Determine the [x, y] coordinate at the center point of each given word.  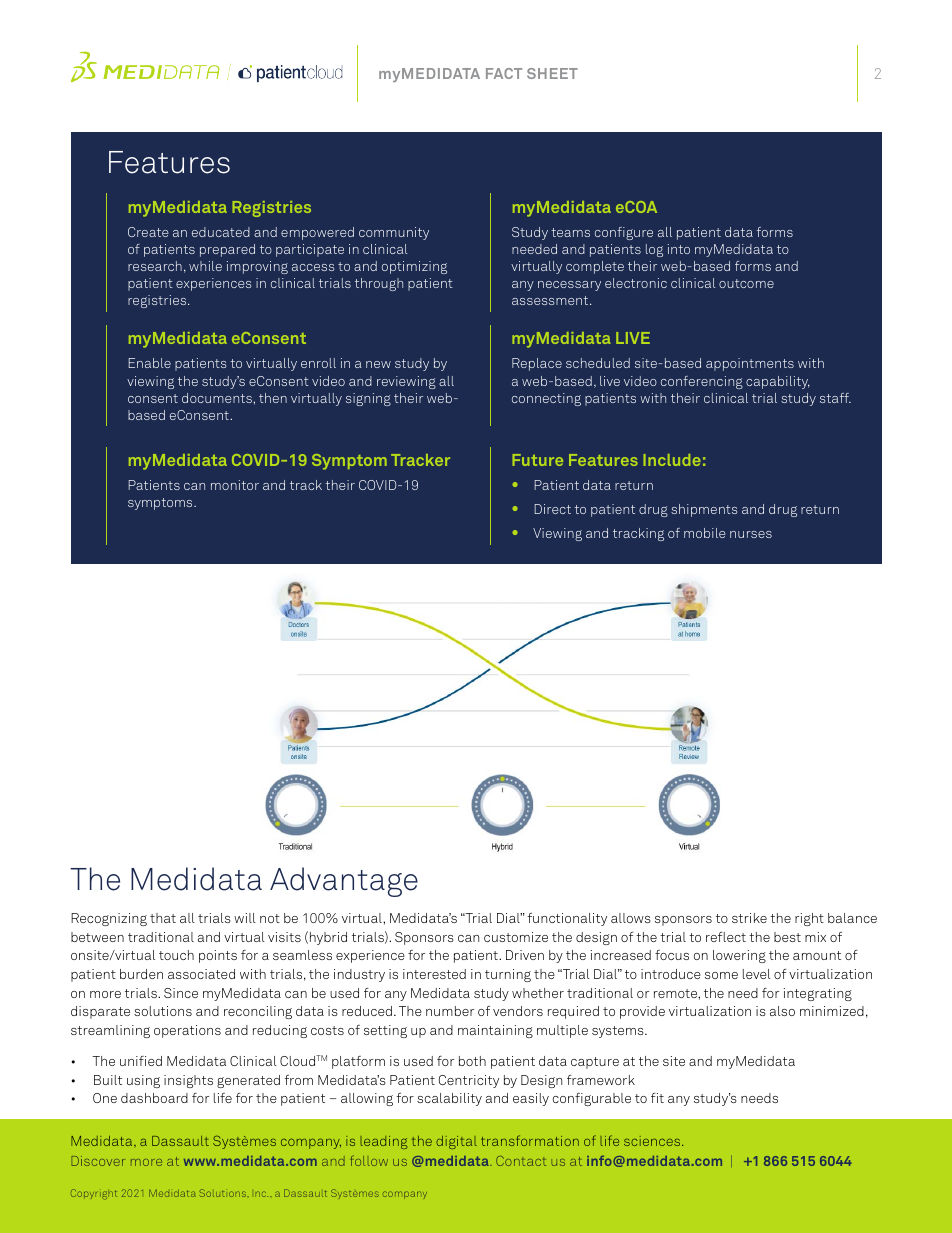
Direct [553, 509]
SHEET [552, 73]
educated [221, 232]
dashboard [154, 1098]
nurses [751, 534]
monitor [235, 485]
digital [456, 1142]
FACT [504, 73]
